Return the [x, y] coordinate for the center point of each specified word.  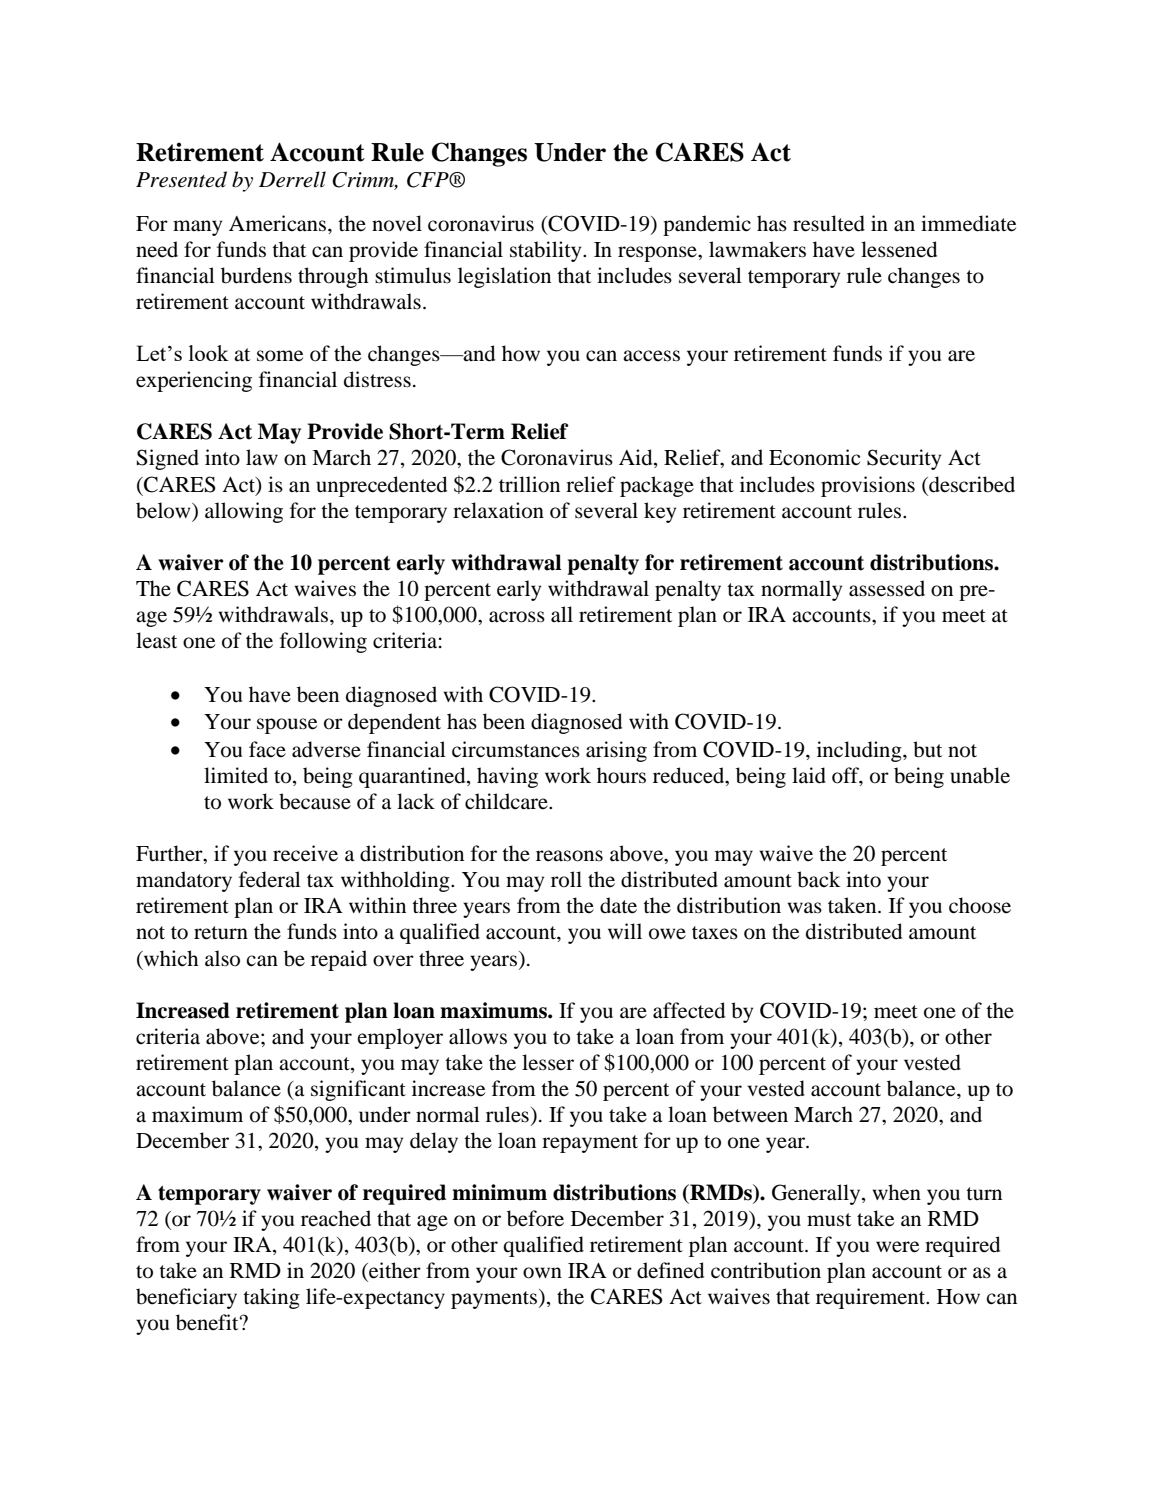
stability [547, 251]
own [542, 1273]
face [267, 749]
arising [616, 751]
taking [271, 1298]
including [860, 751]
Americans [279, 223]
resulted [829, 223]
